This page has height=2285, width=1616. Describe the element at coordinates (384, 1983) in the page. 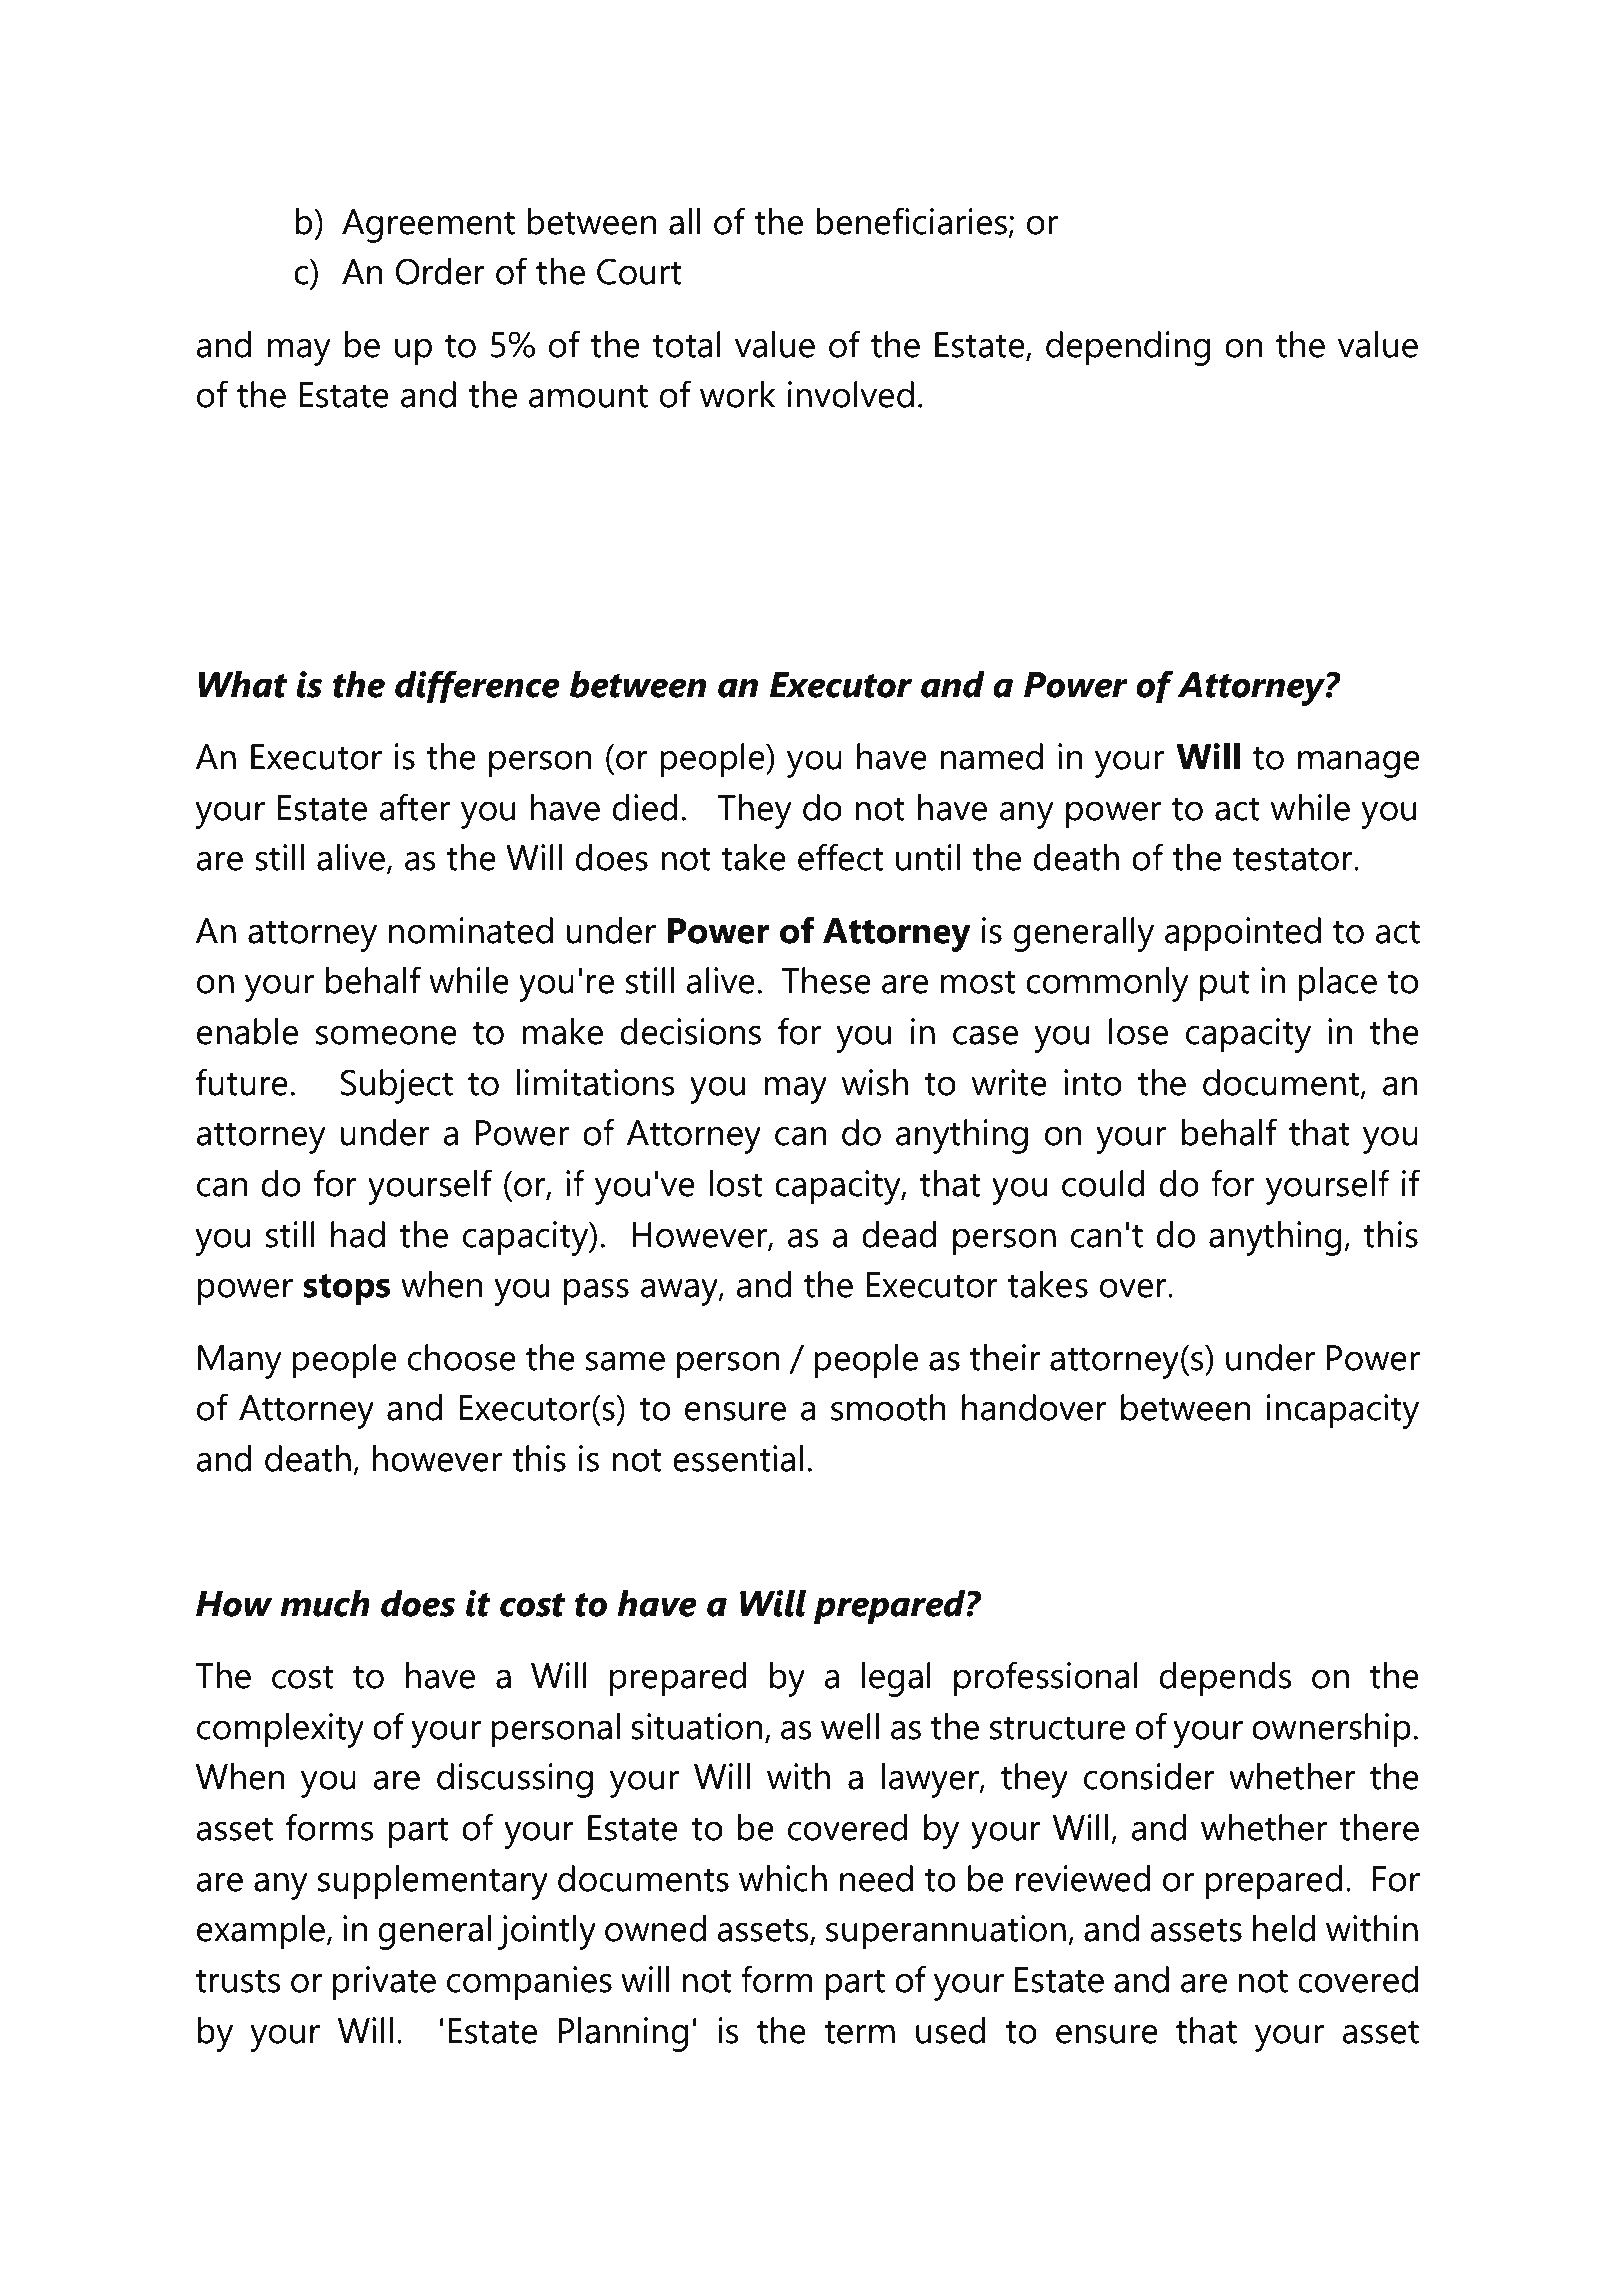

I see `private` at that location.
